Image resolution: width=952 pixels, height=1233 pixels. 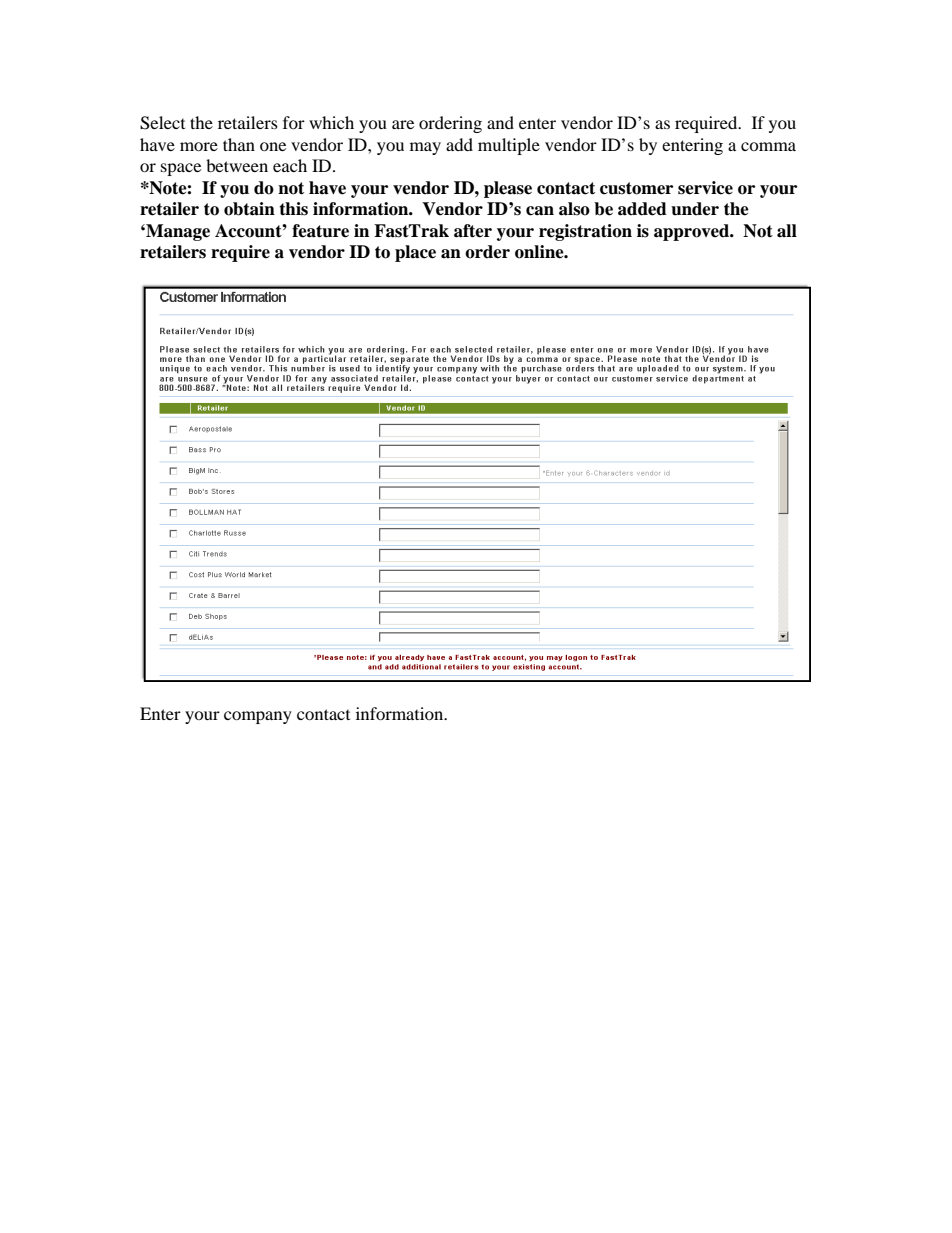 What do you see at coordinates (177, 232) in the document?
I see `Manage` at bounding box center [177, 232].
